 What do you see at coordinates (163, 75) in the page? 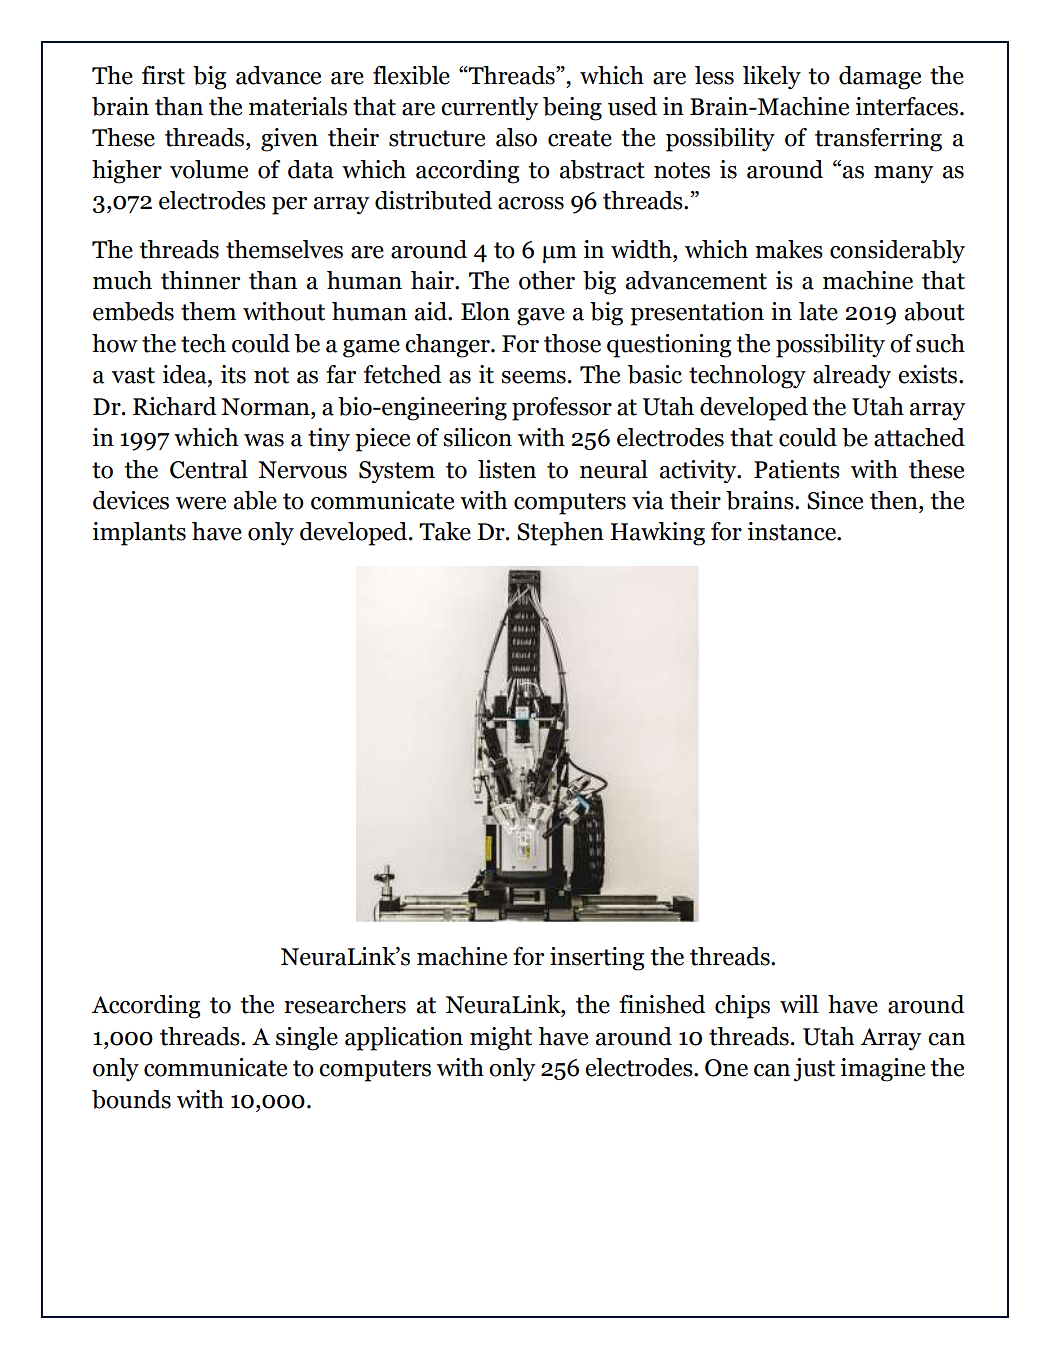
I see `first` at bounding box center [163, 75].
